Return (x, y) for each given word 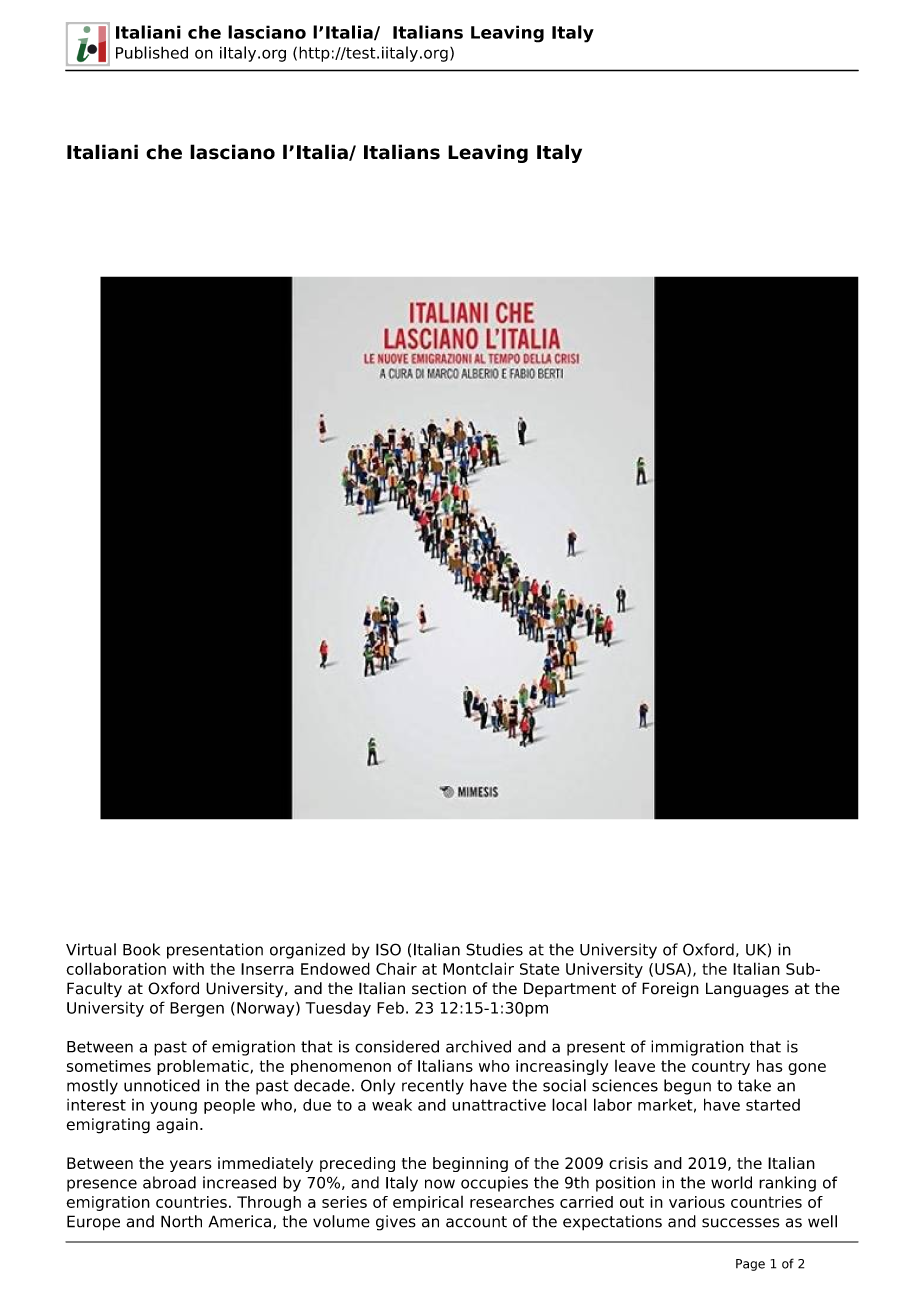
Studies (494, 949)
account (476, 1222)
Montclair (478, 968)
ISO (388, 949)
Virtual (91, 949)
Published (152, 52)
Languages (747, 990)
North (181, 1221)
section (439, 988)
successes (741, 1223)
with (188, 968)
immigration (697, 1048)
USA (671, 970)
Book (141, 949)
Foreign (670, 990)
